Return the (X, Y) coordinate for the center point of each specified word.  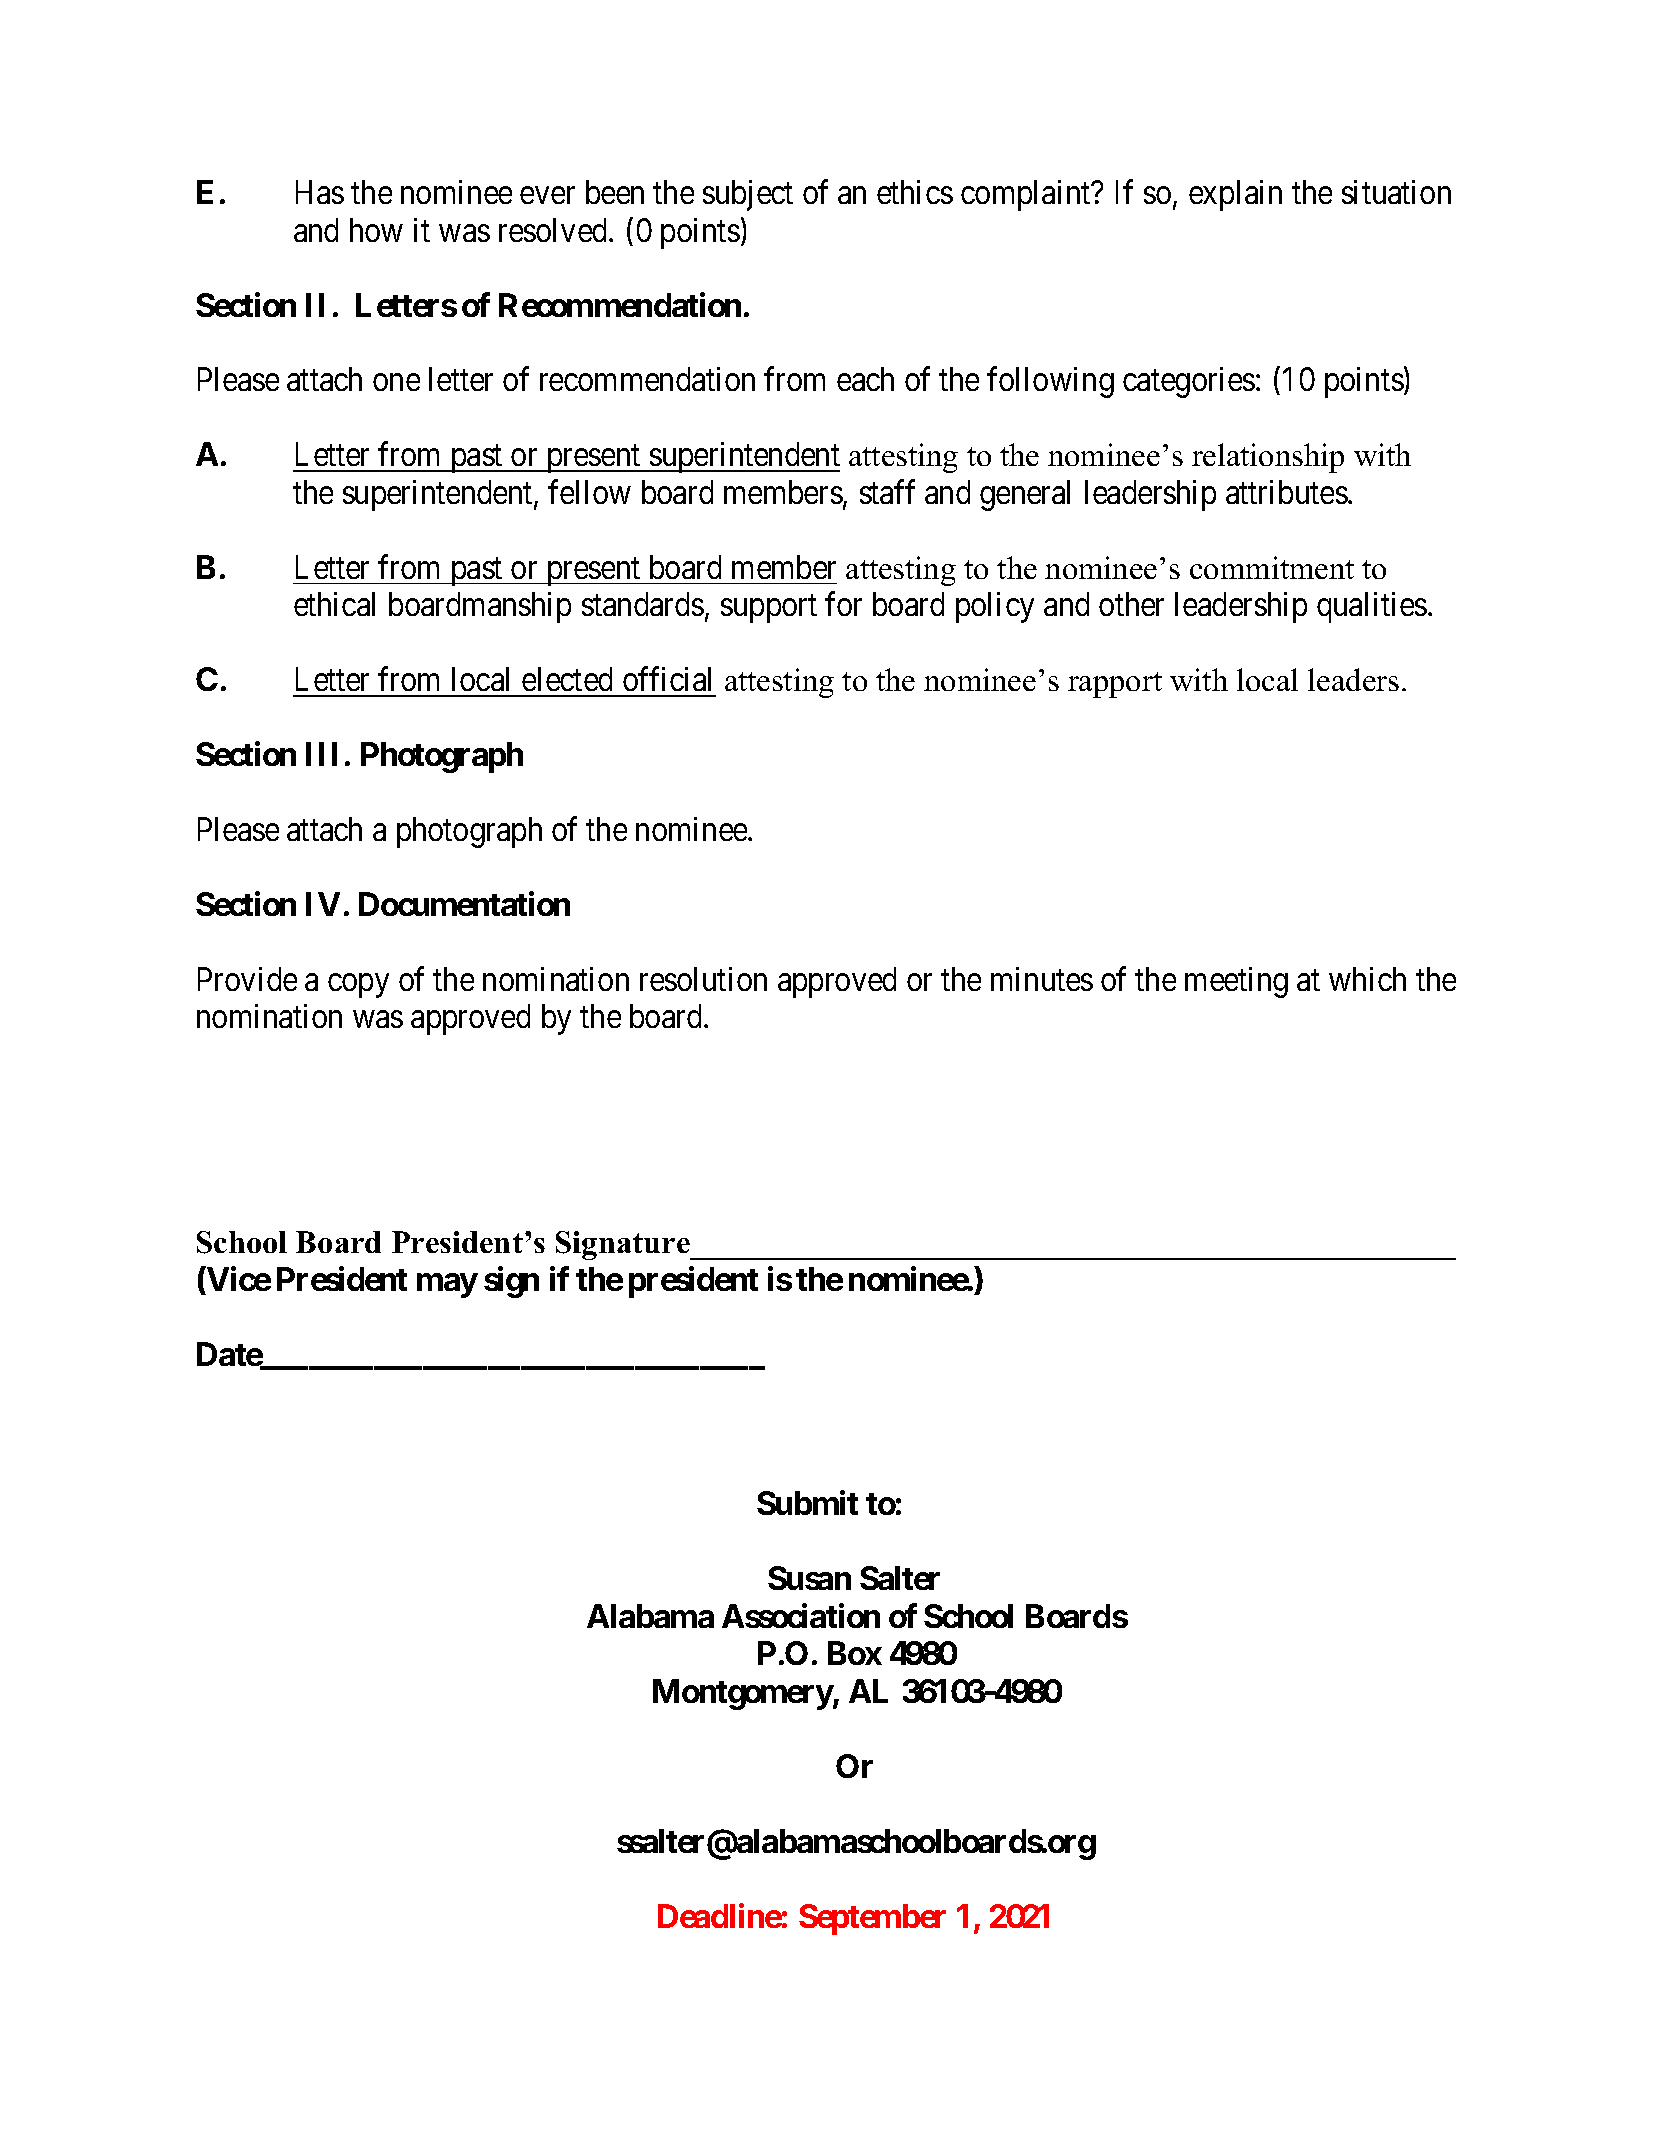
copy (358, 986)
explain (1235, 195)
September (872, 1919)
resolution (703, 979)
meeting (1236, 982)
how (376, 230)
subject (748, 195)
